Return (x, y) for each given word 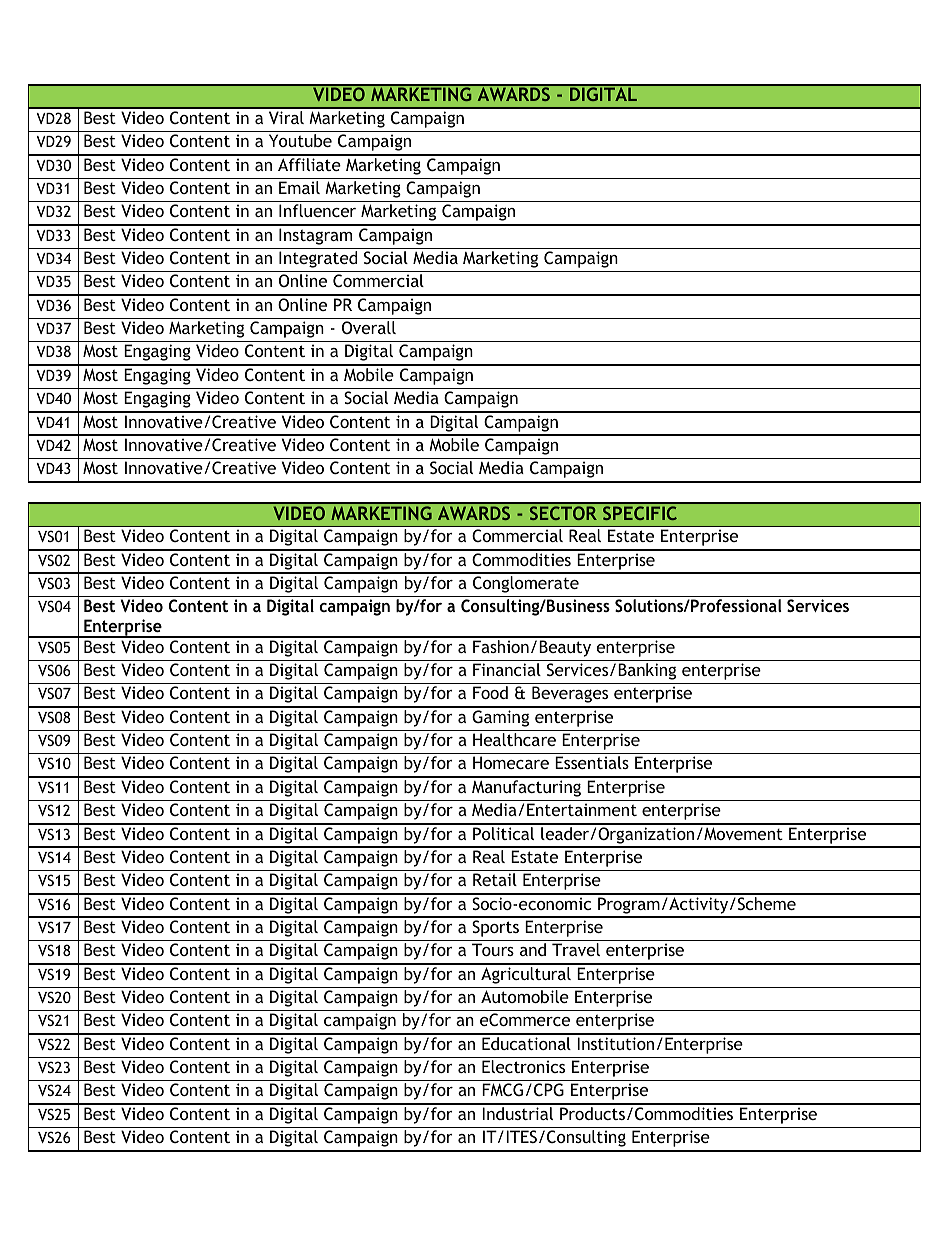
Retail (495, 879)
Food (490, 692)
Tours (493, 949)
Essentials (592, 762)
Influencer (317, 210)
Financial (507, 669)
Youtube (300, 140)
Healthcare (514, 739)
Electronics (523, 1066)
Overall (369, 327)
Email (299, 187)
